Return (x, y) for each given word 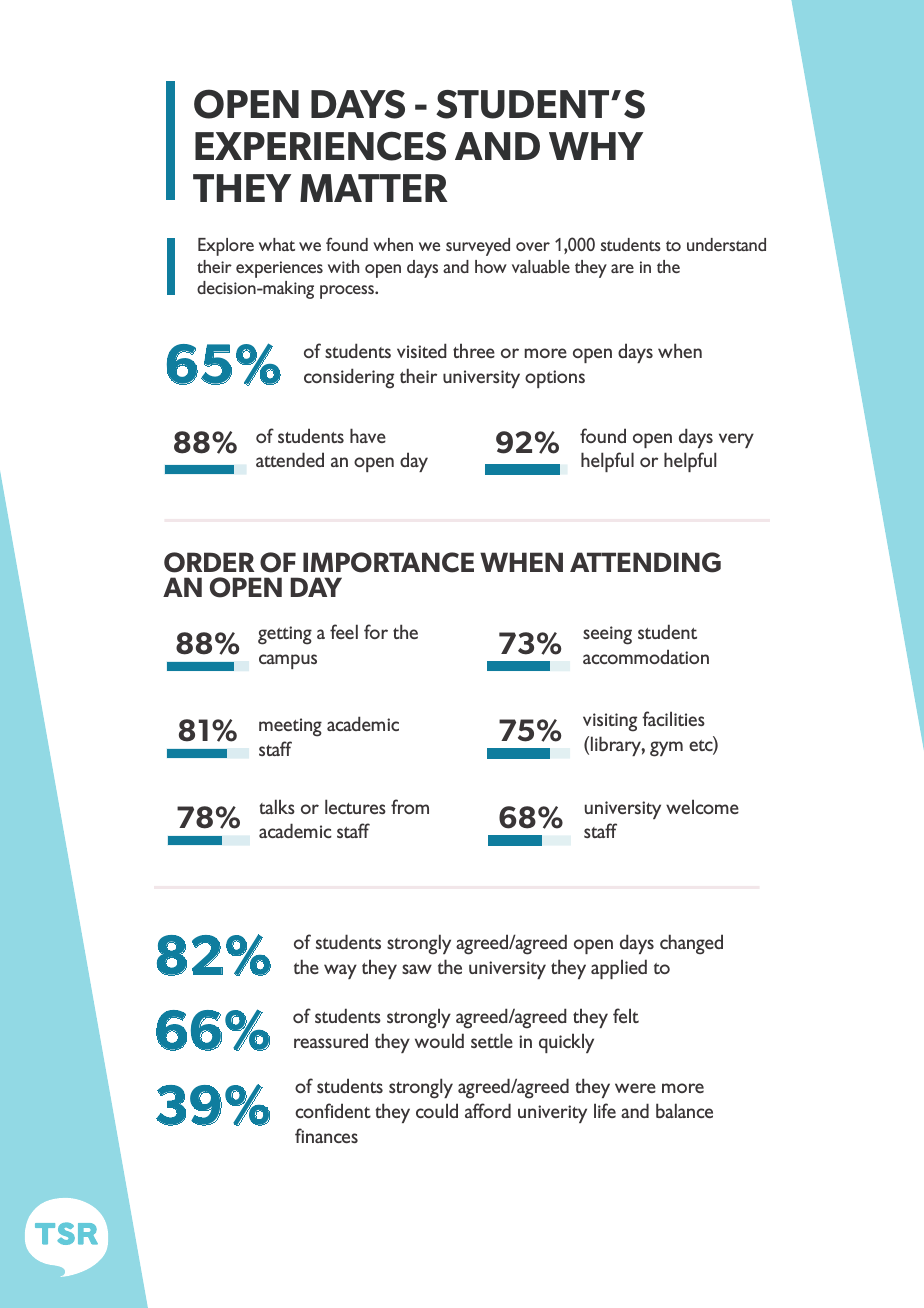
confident (333, 1110)
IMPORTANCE (388, 562)
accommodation (646, 656)
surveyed (478, 247)
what (277, 244)
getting (285, 635)
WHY (596, 146)
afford (488, 1110)
